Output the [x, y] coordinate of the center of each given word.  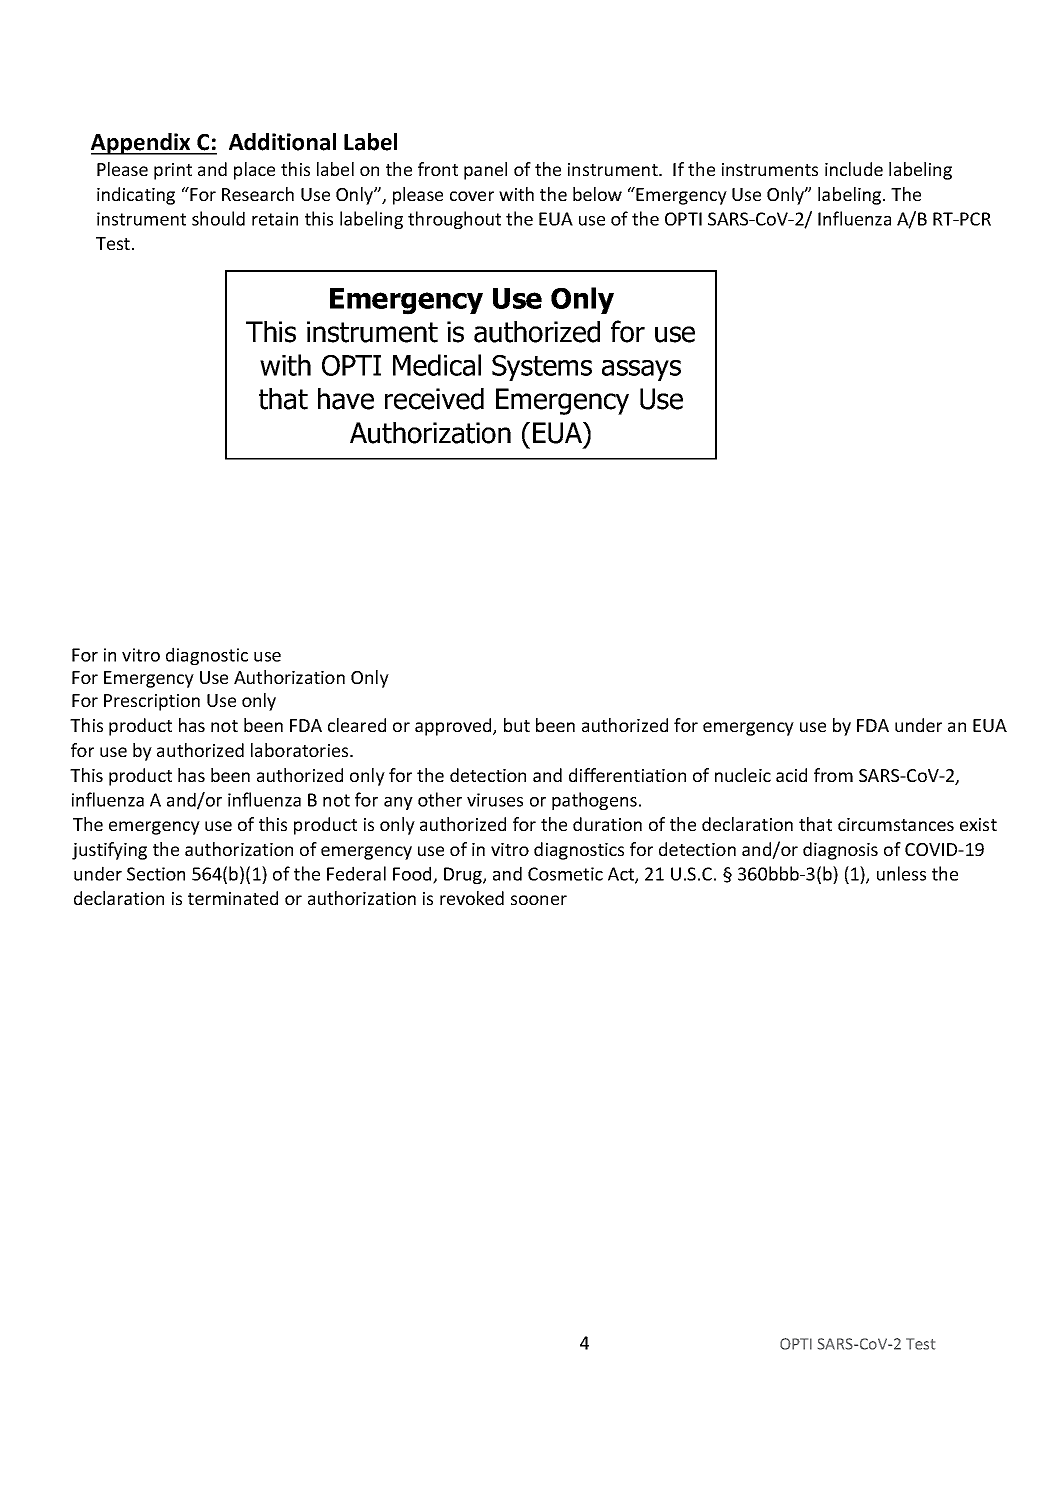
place [254, 171]
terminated [233, 898]
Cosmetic [565, 874]
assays [641, 370]
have [346, 399]
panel [485, 171]
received [434, 399]
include [854, 169]
